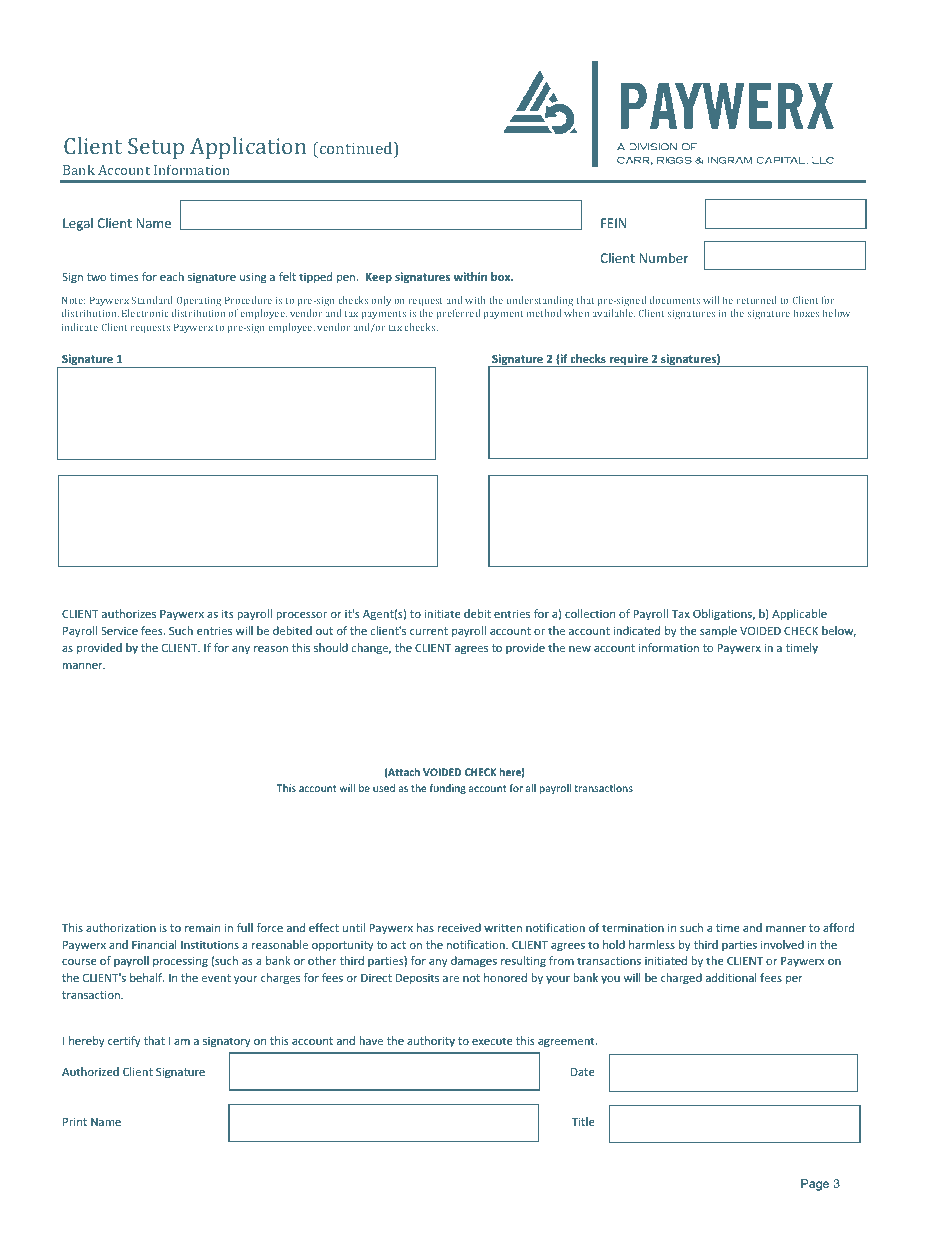  What do you see at coordinates (154, 944) in the document?
I see `Financial` at bounding box center [154, 944].
